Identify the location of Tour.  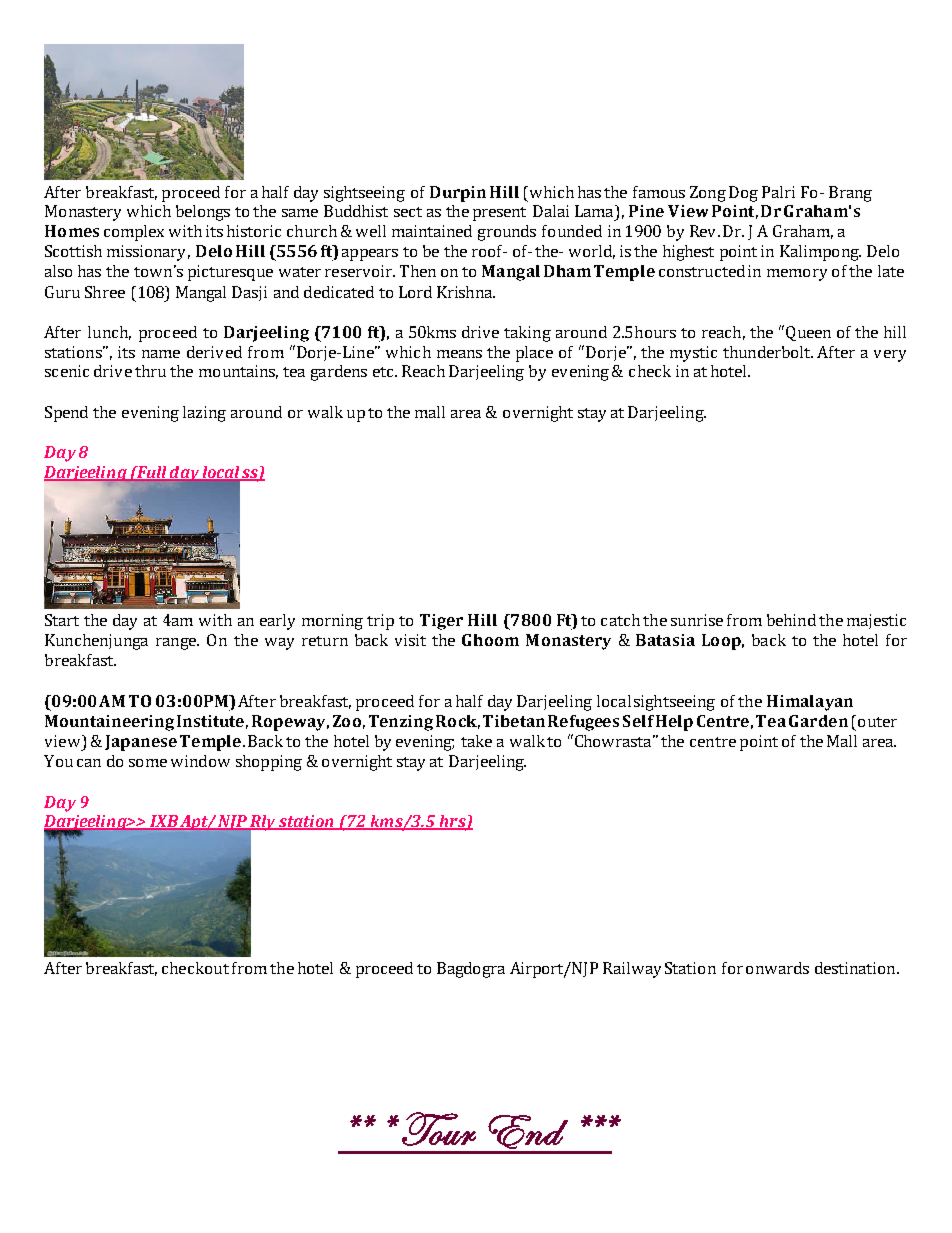
(439, 1129).
